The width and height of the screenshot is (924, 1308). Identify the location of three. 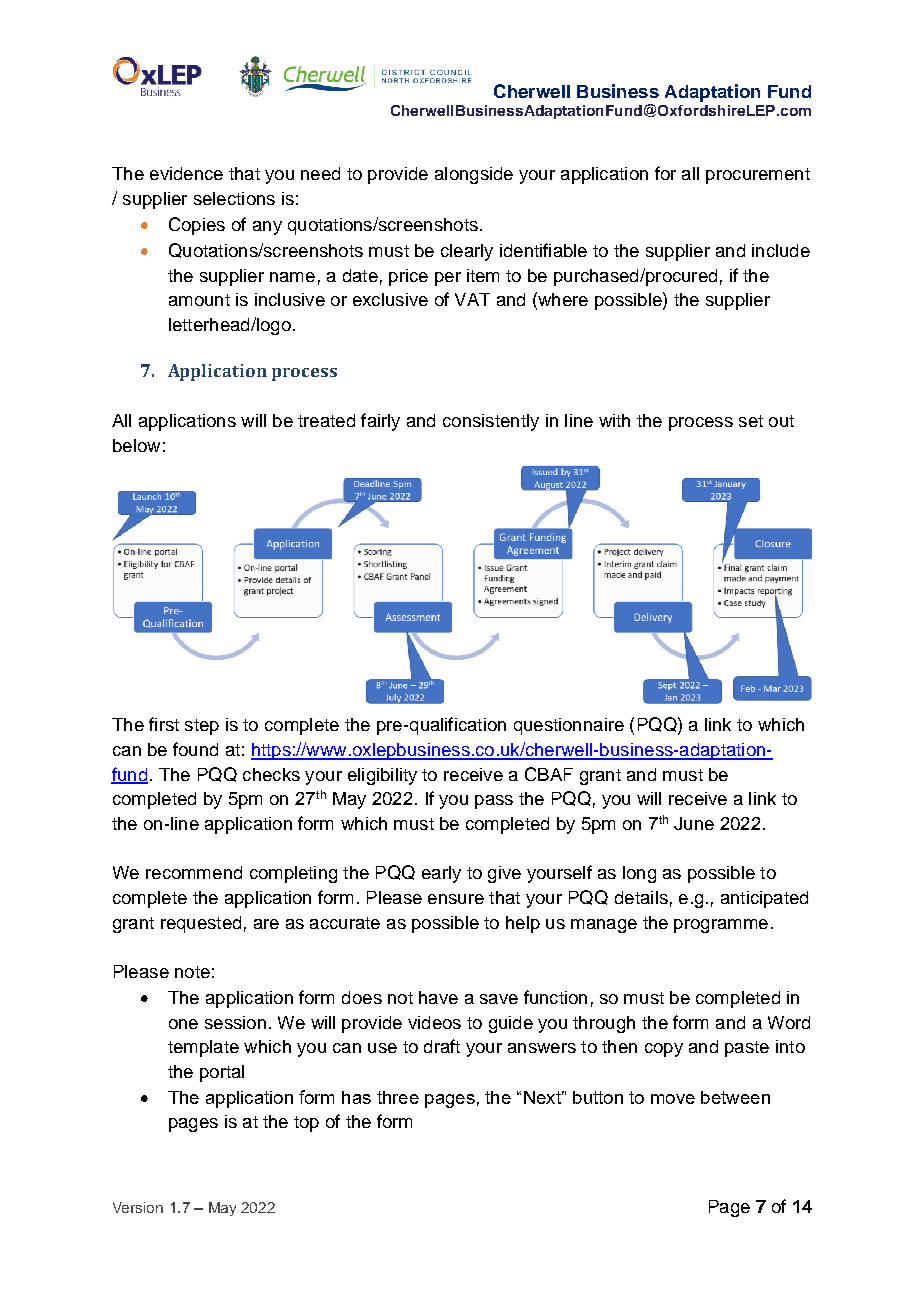
(398, 1097).
